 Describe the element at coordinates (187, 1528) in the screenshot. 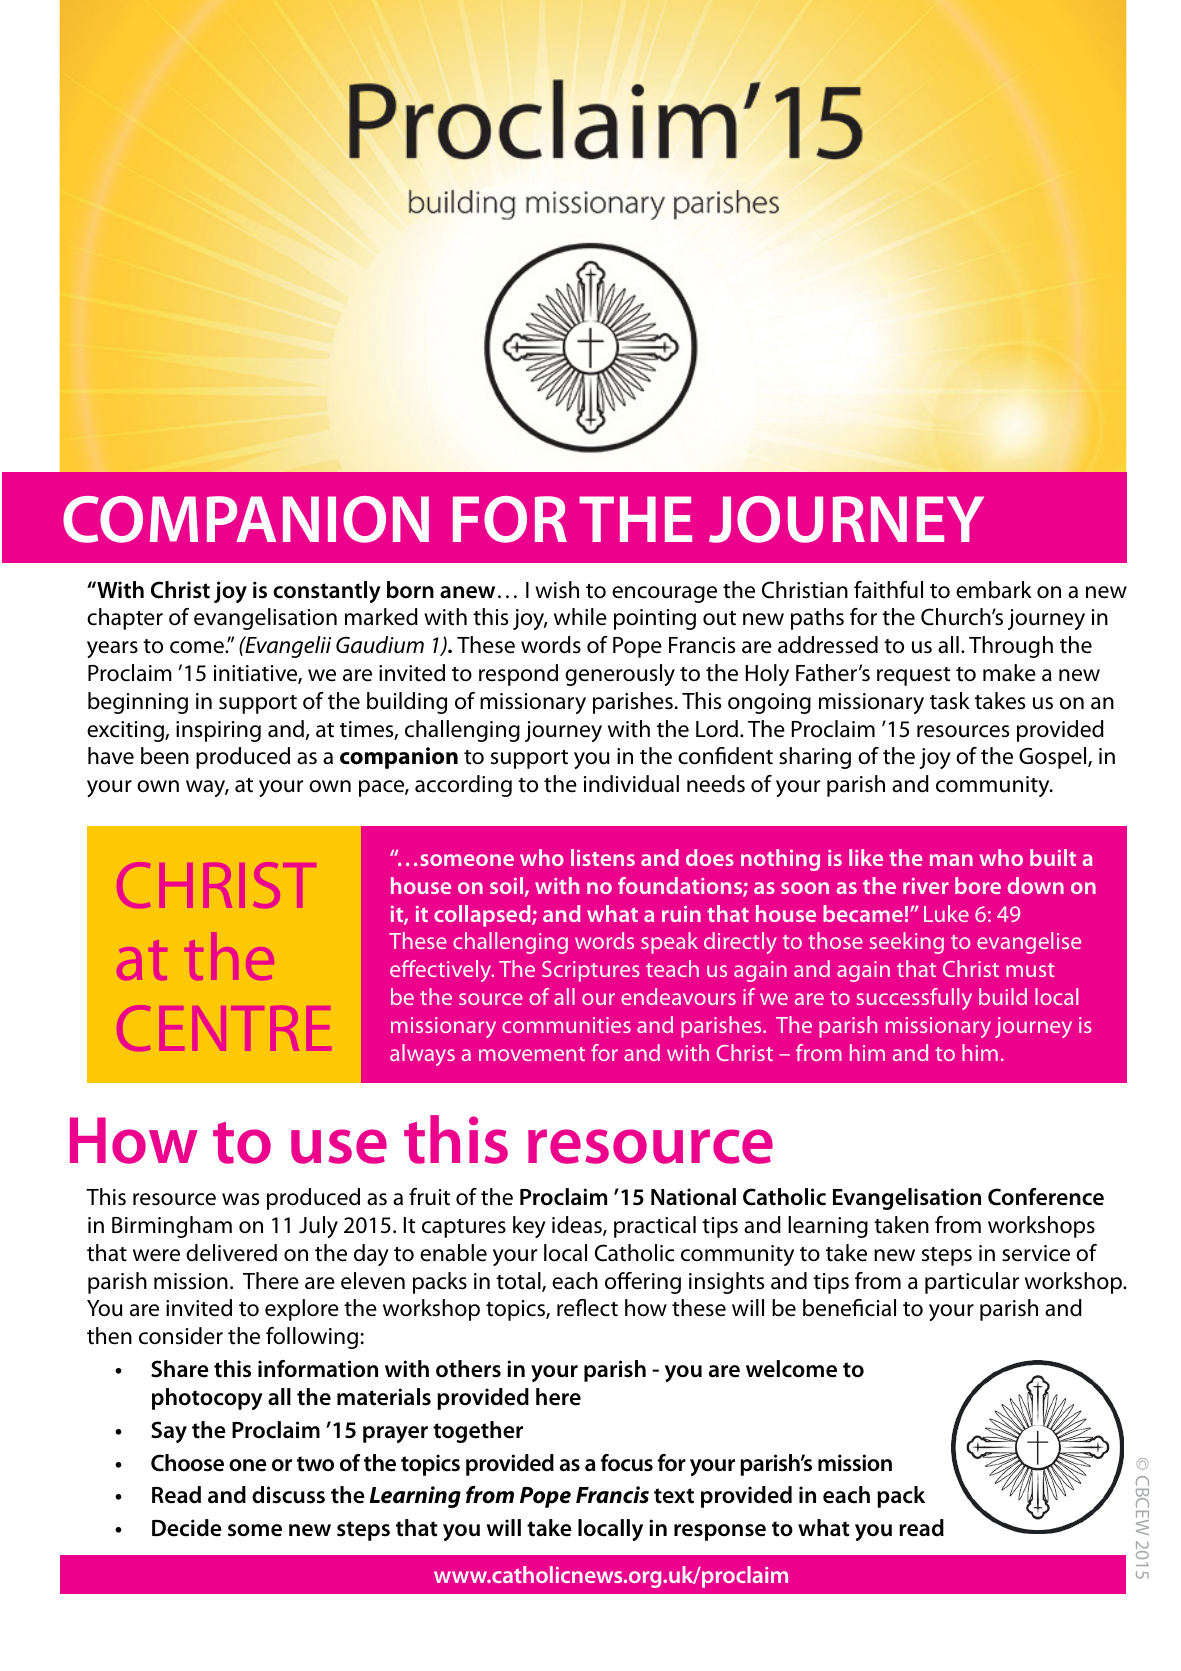

I see `Decide` at that location.
